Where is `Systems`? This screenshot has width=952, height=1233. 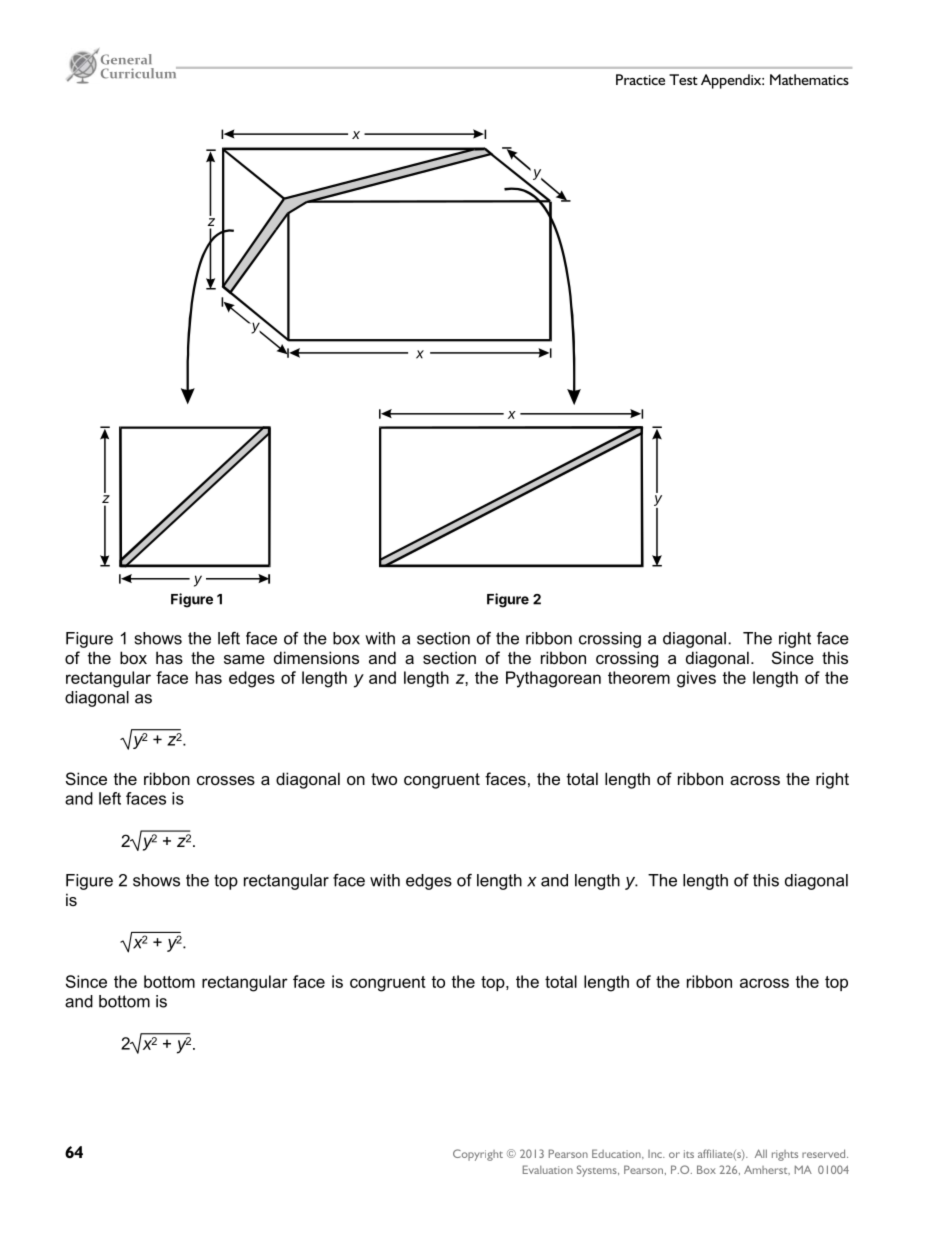 Systems is located at coordinates (598, 1171).
